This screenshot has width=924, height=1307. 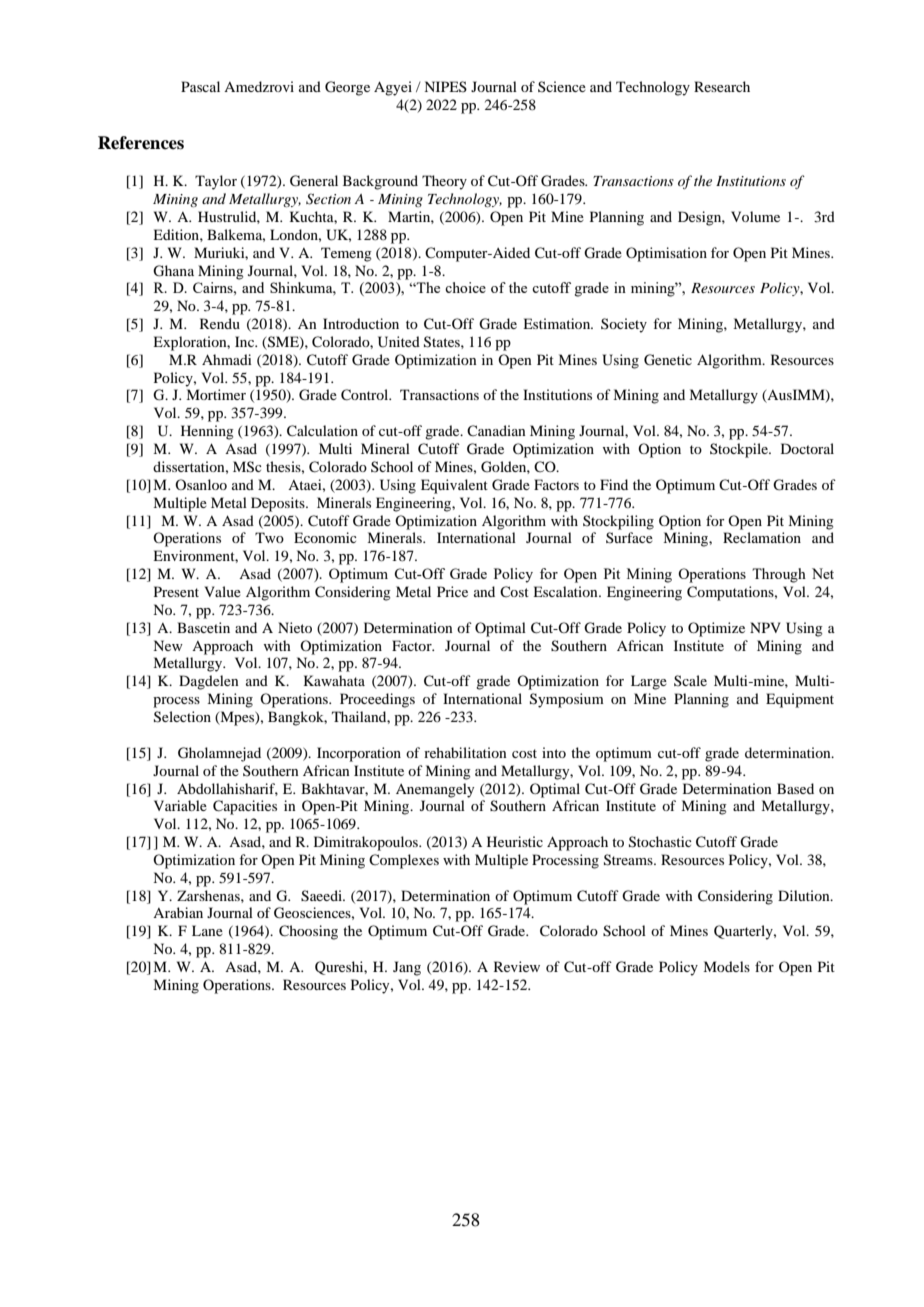 What do you see at coordinates (207, 930) in the screenshot?
I see `Lane` at bounding box center [207, 930].
